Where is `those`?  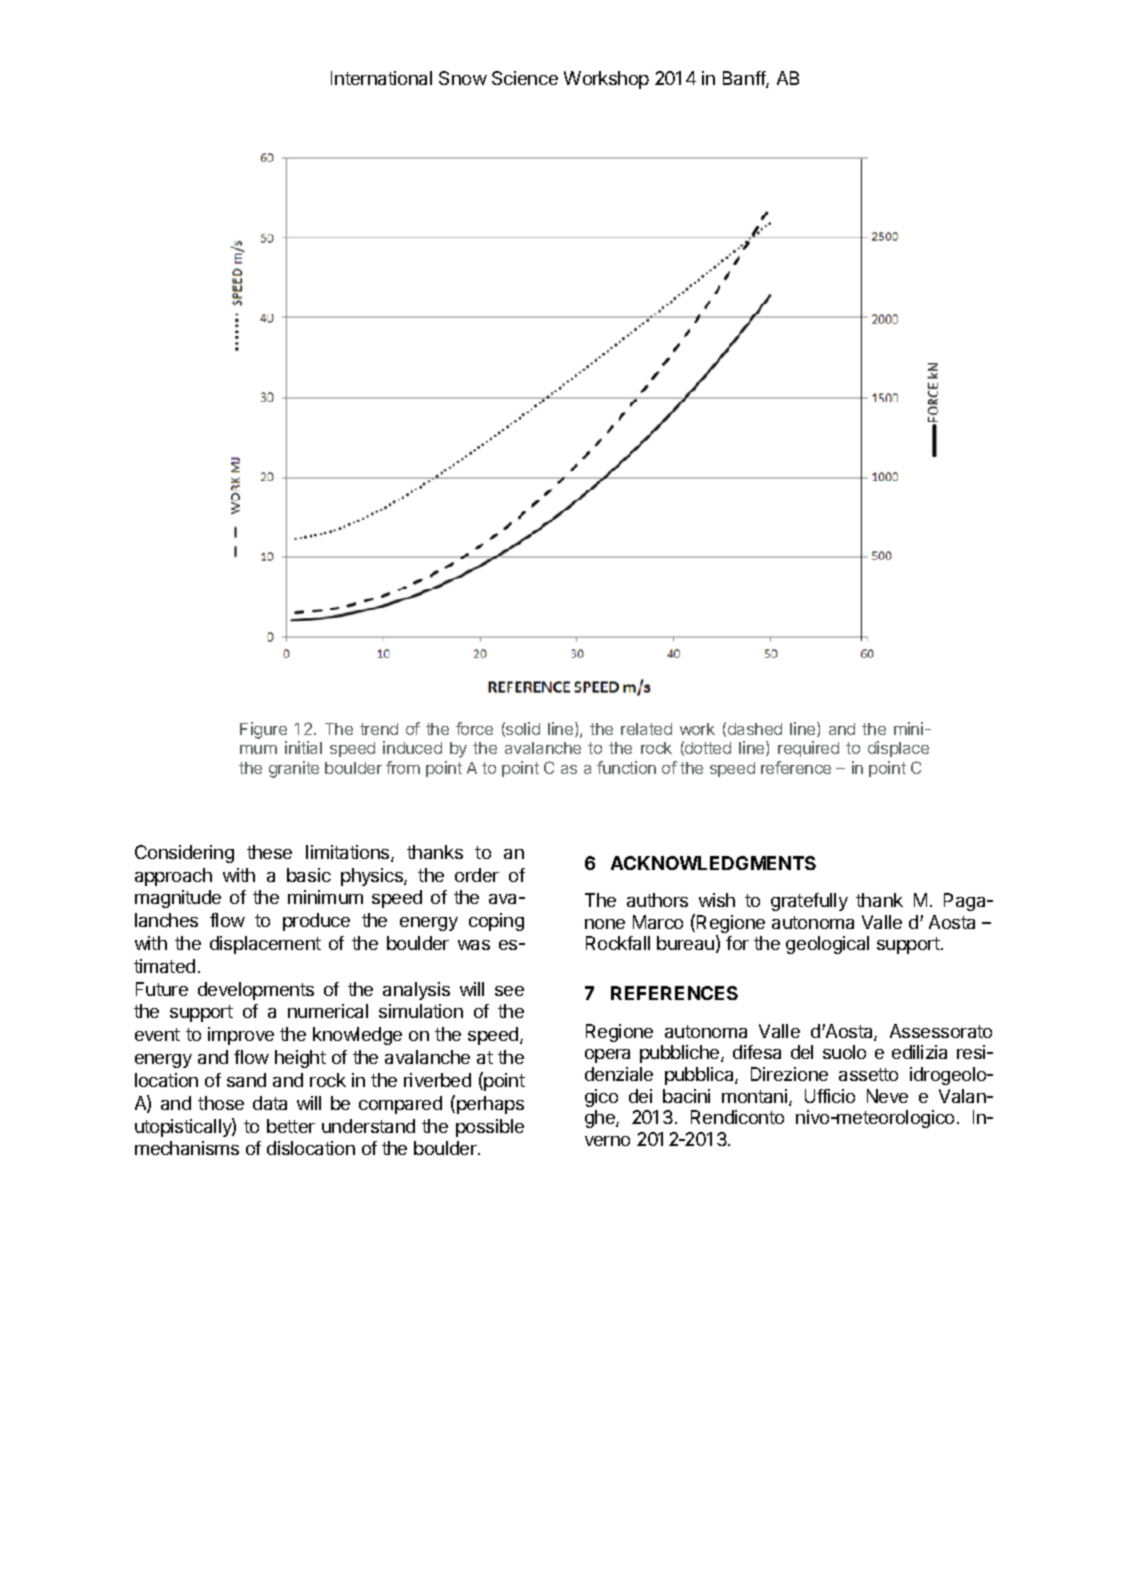
those is located at coordinates (221, 1103).
